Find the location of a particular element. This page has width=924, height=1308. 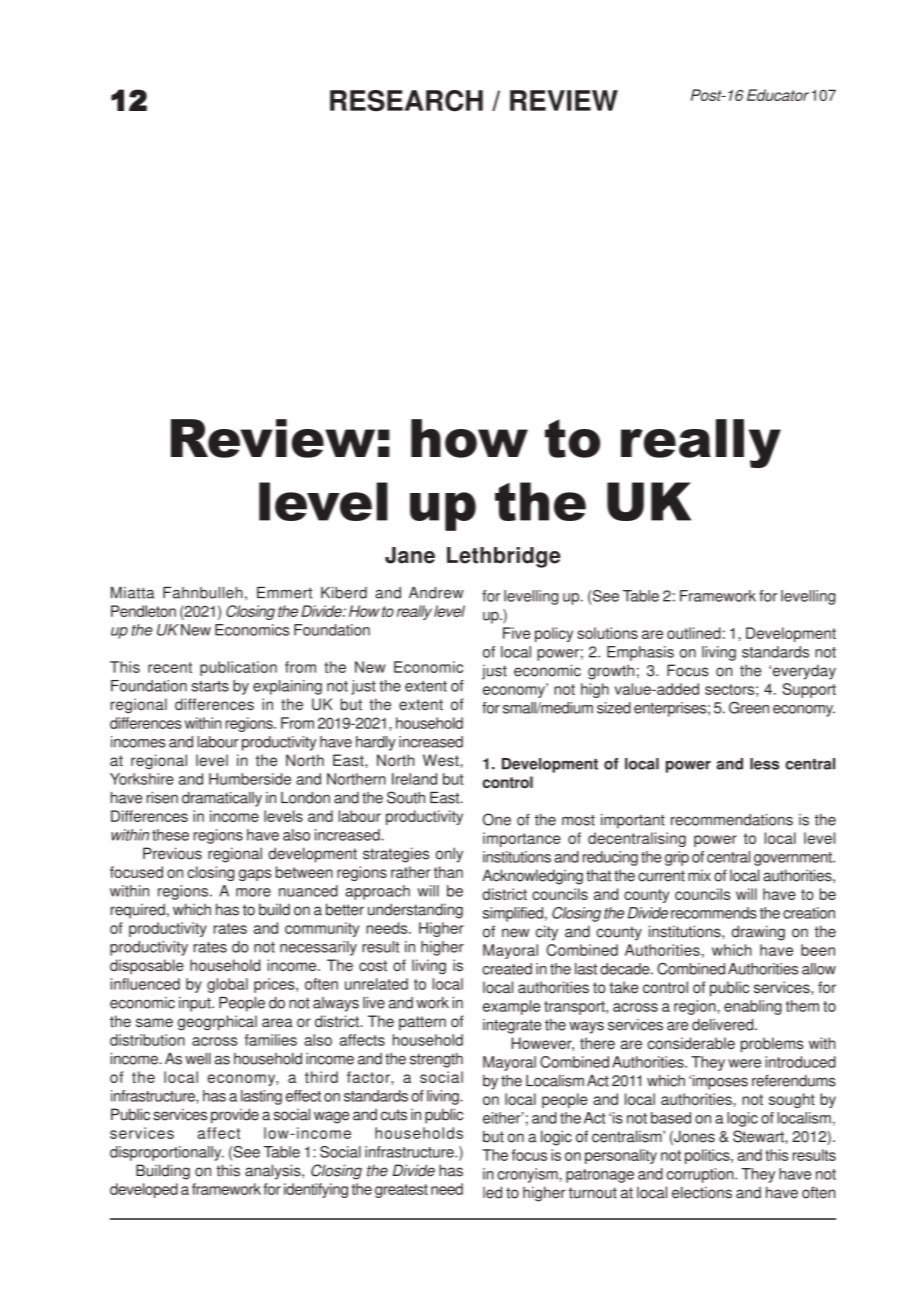

Educator is located at coordinates (778, 95).
